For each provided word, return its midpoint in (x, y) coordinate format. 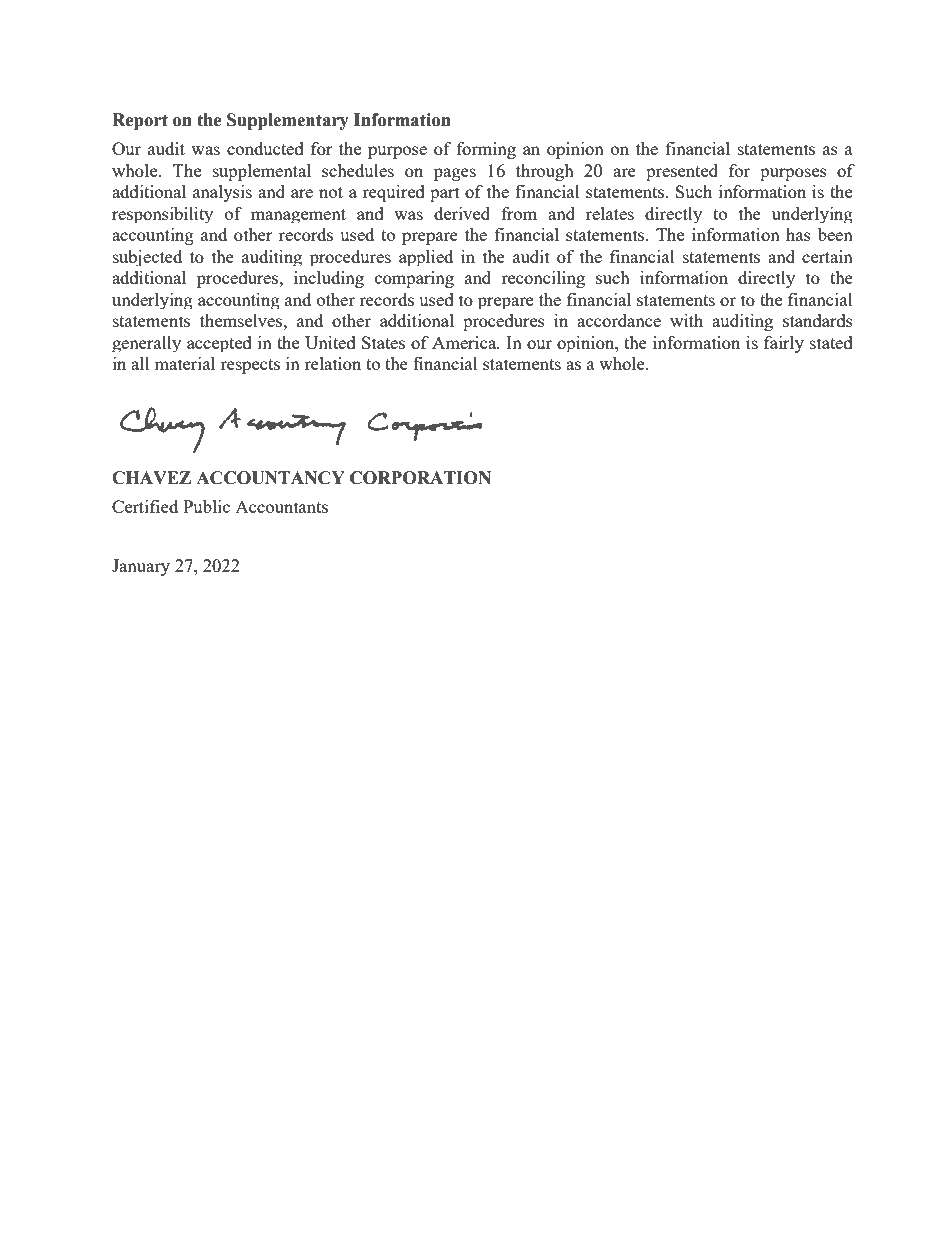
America (465, 342)
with (686, 320)
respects (250, 366)
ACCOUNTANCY (270, 478)
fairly (784, 344)
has (798, 234)
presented (682, 172)
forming (486, 150)
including (329, 279)
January (141, 567)
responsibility (162, 215)
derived (462, 213)
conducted (265, 148)
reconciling (543, 279)
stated (831, 342)
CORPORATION (420, 478)
